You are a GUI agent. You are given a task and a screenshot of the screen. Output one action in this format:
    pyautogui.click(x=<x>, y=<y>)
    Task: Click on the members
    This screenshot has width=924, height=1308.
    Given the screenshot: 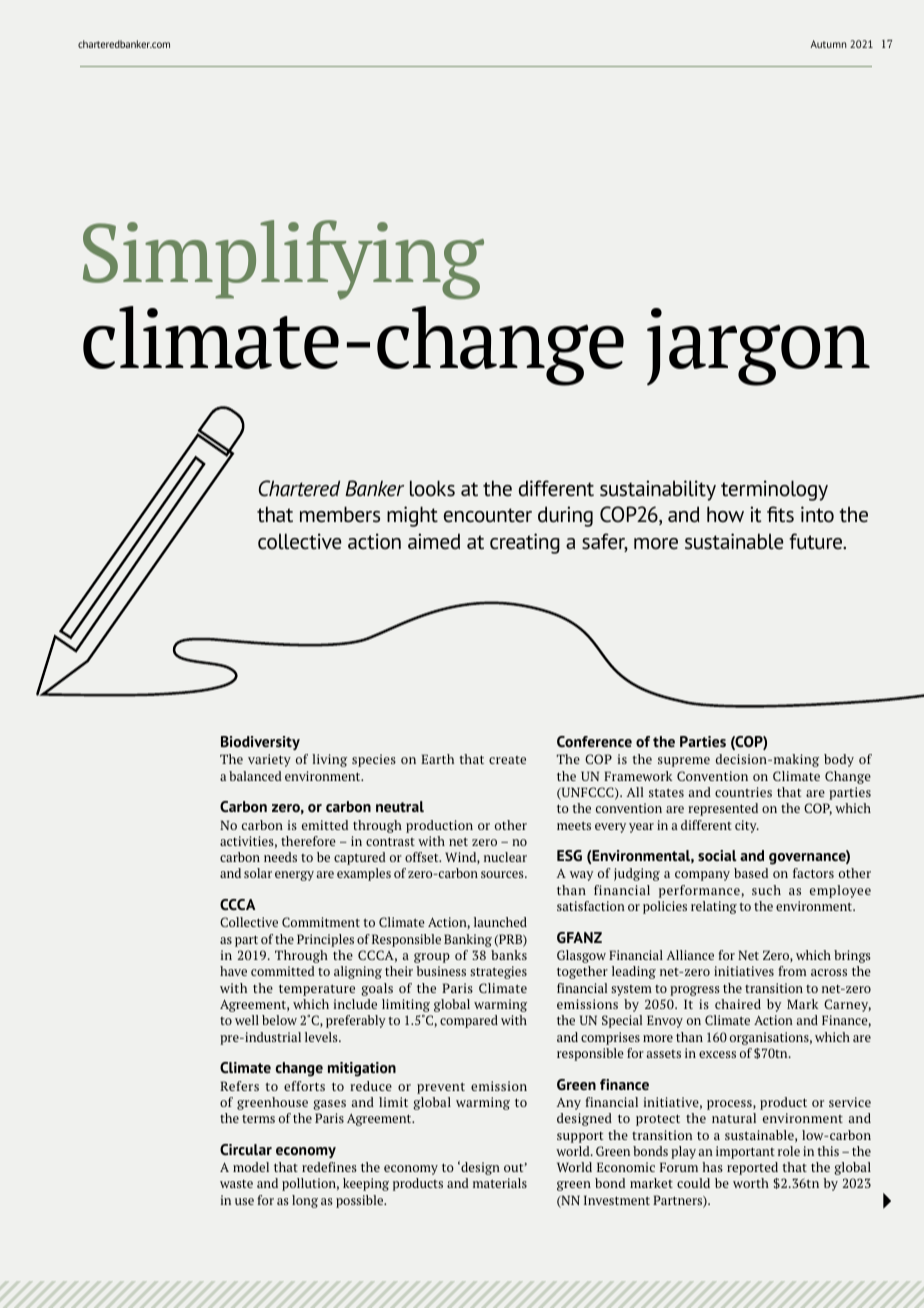 What is the action you would take?
    pyautogui.click(x=340, y=514)
